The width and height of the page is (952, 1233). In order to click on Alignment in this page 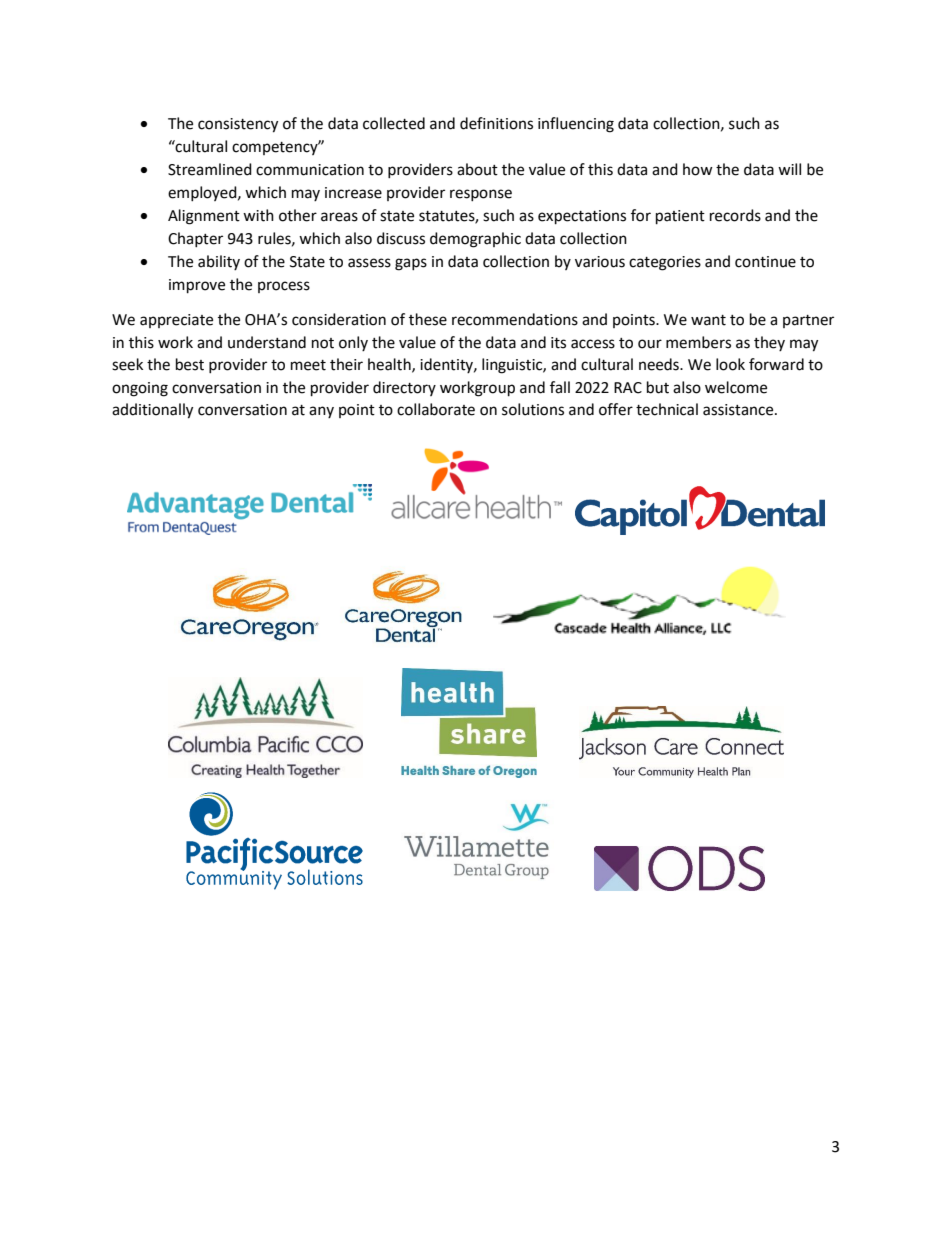, I will do `click(204, 217)`.
